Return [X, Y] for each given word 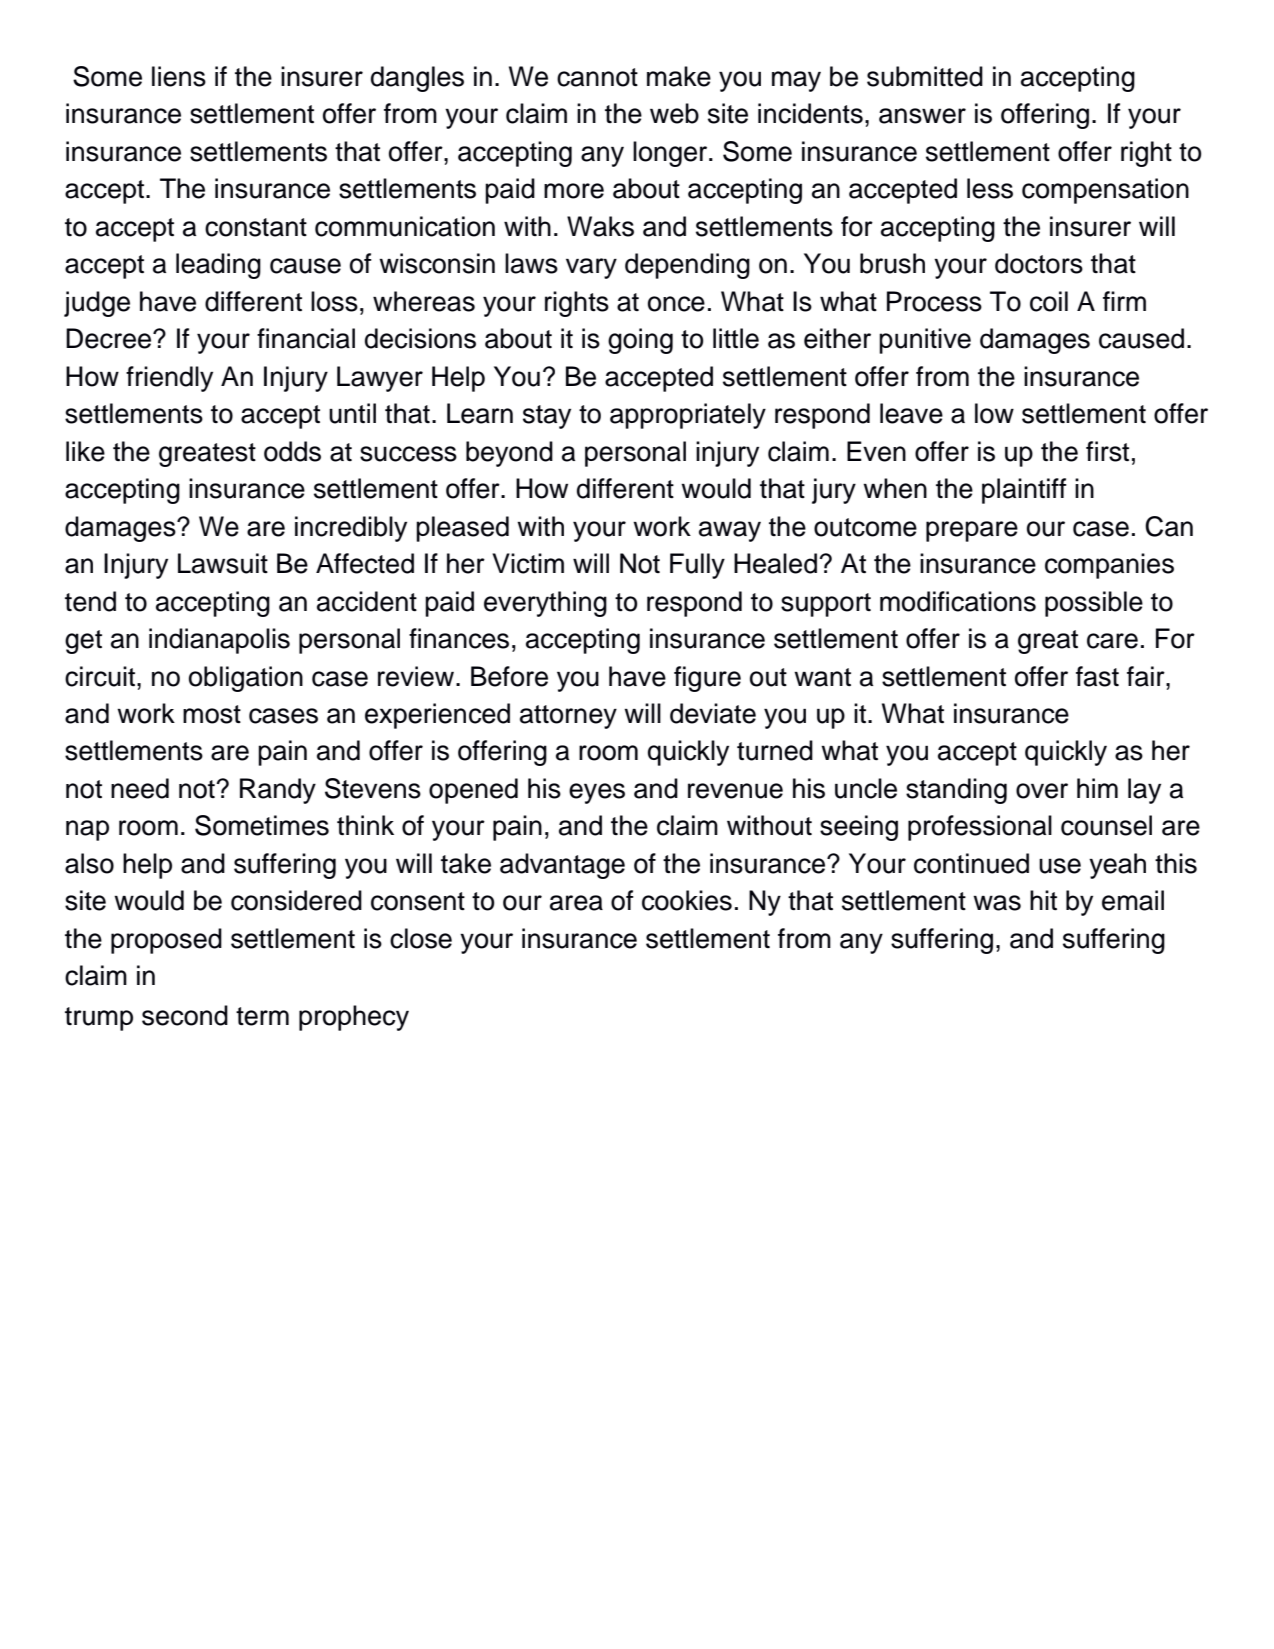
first [1107, 451]
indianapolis [219, 641]
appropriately [688, 416]
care [1112, 641]
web [674, 113]
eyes [597, 793]
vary [591, 268]
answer [922, 116]
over [1042, 791]
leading [218, 266]
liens [179, 76]
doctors [1039, 263]
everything [545, 604]
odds [292, 451]
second [185, 1015]
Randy [278, 791]
